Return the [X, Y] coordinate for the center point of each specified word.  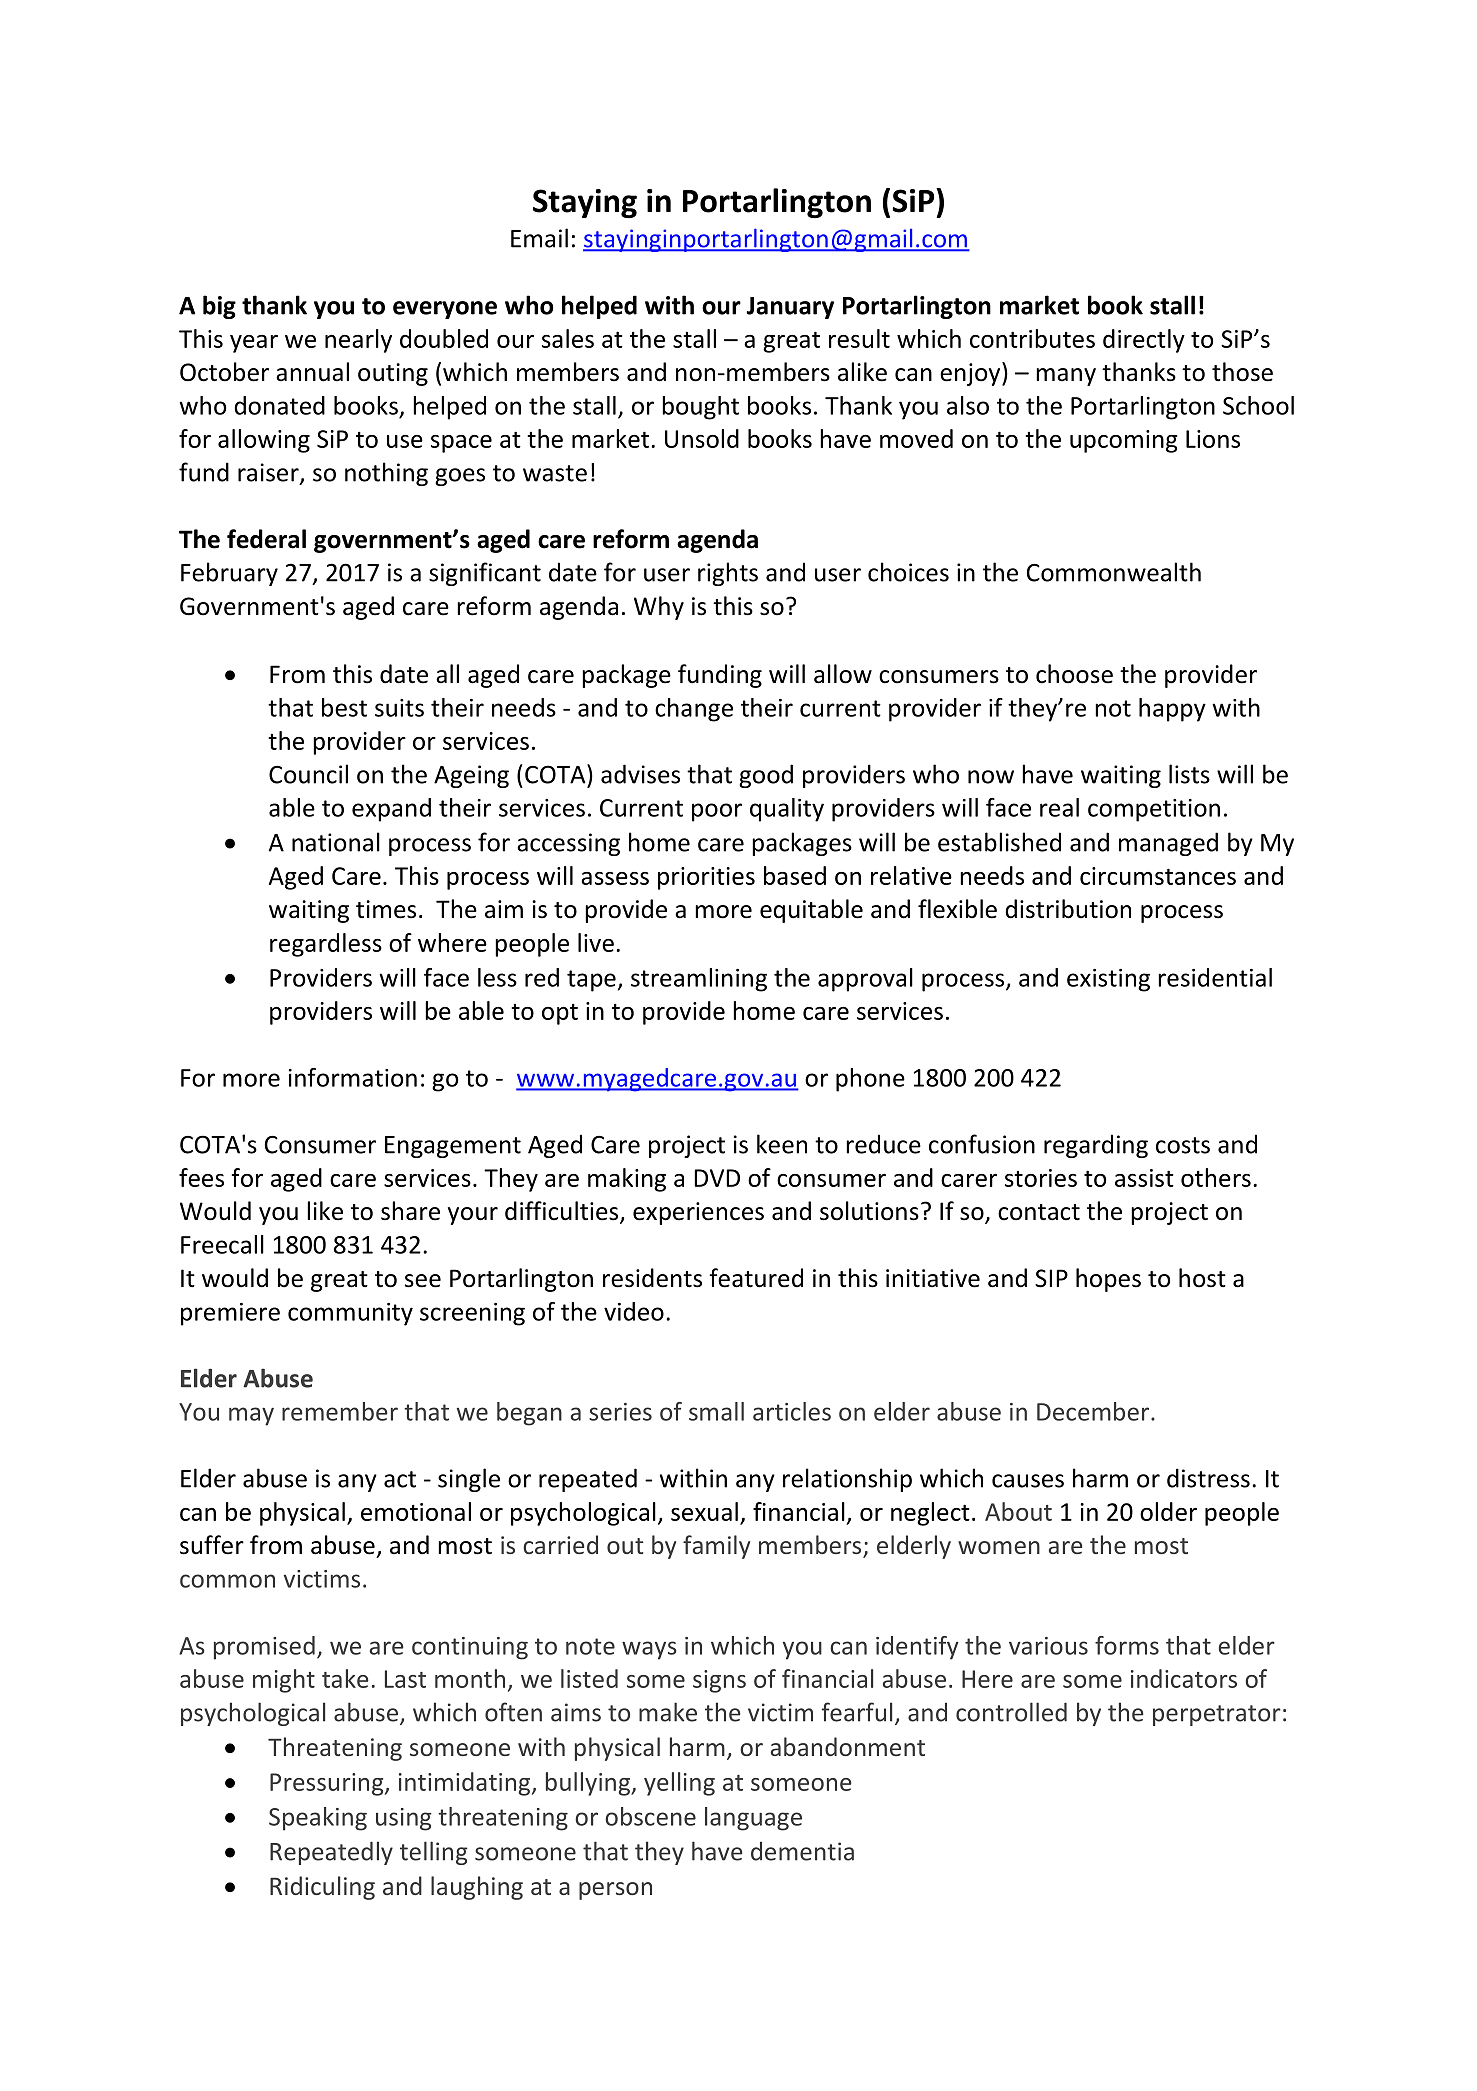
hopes [1108, 1280]
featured [756, 1278]
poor [717, 812]
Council [308, 774]
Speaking [318, 1819]
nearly [358, 341]
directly [1144, 341]
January [790, 308]
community [350, 1314]
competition [1154, 810]
